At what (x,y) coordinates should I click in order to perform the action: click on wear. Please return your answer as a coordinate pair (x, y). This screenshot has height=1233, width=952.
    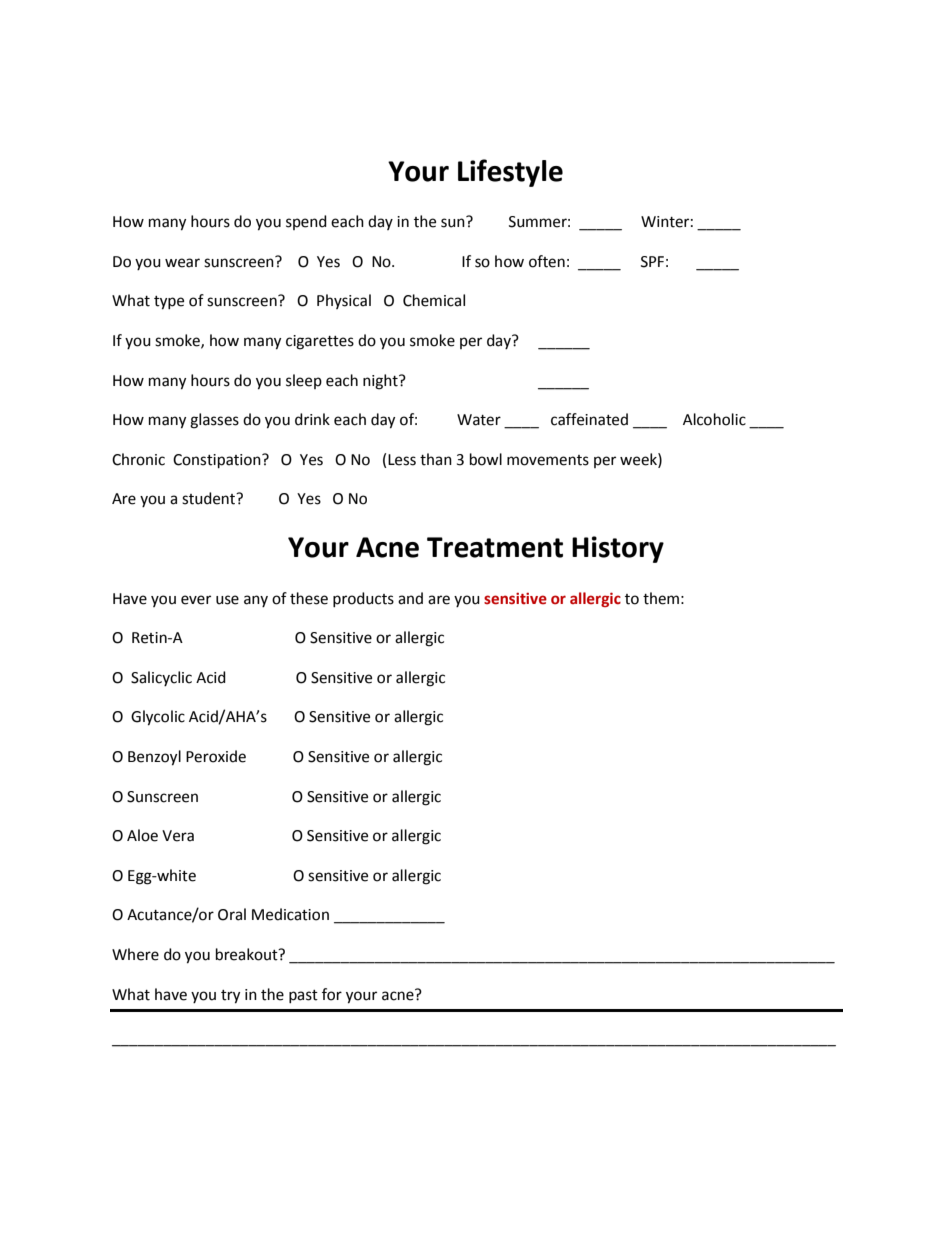
    Looking at the image, I should click on (182, 263).
